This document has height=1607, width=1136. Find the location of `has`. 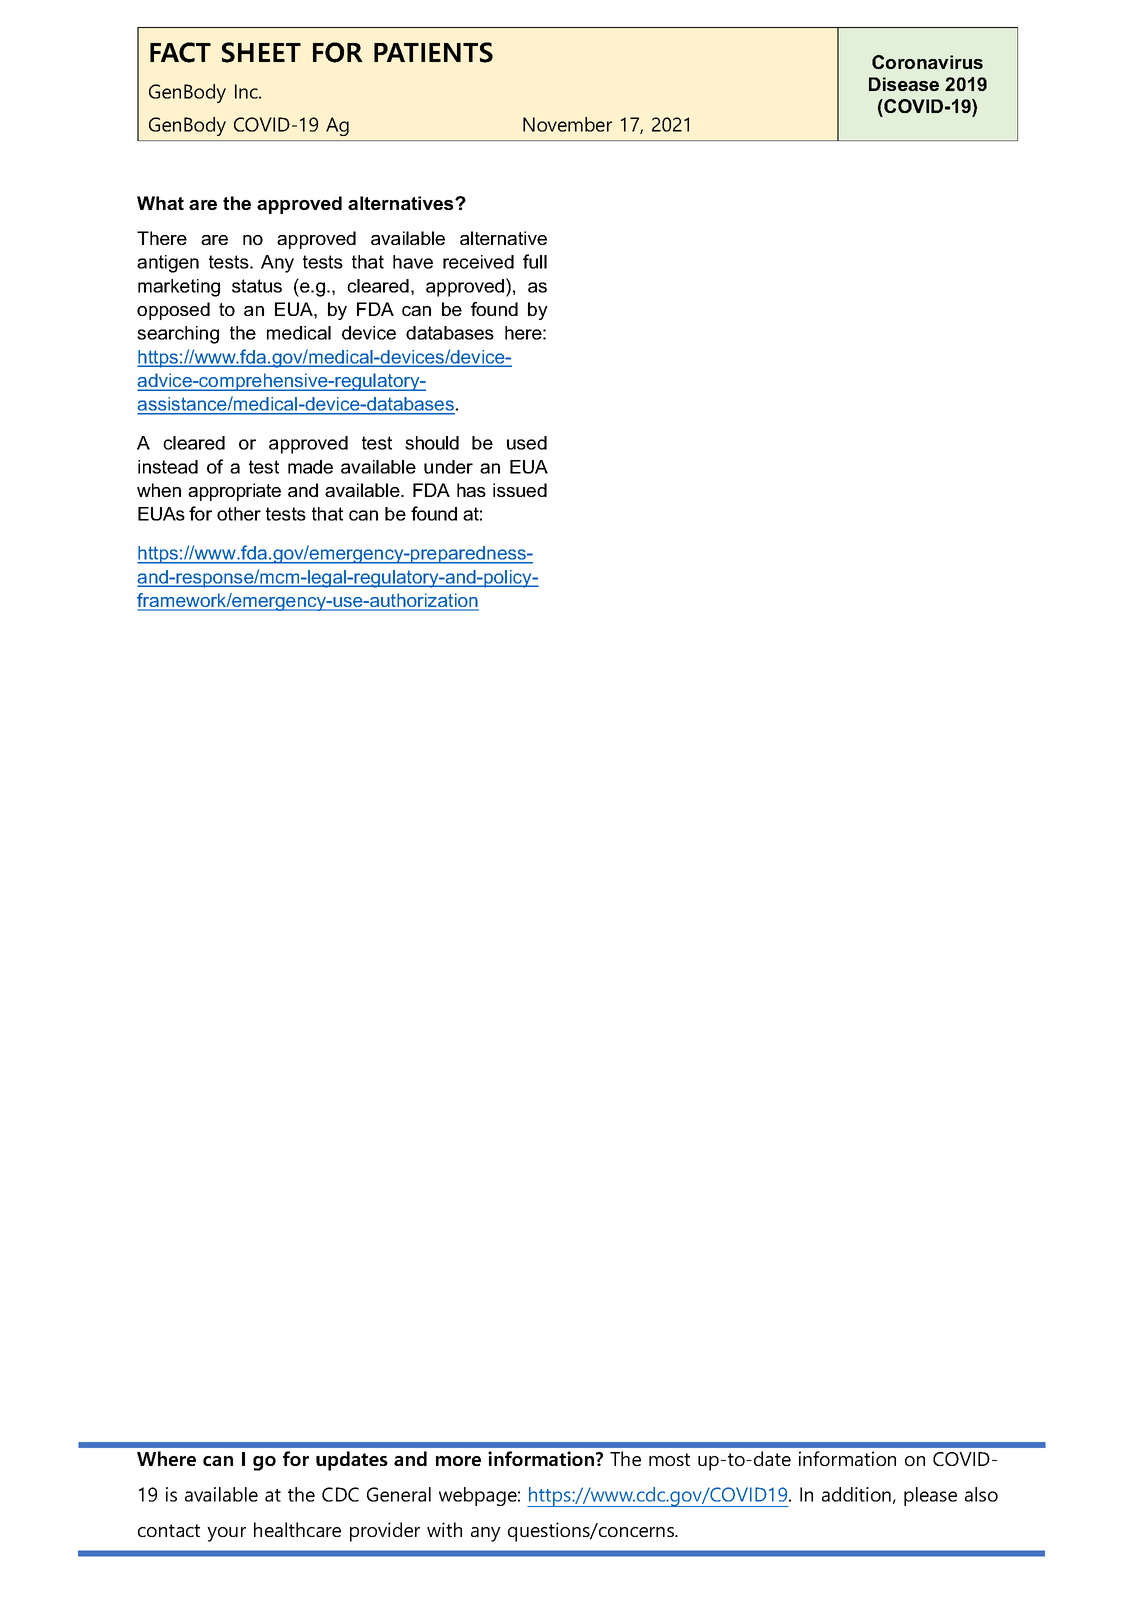

has is located at coordinates (471, 490).
